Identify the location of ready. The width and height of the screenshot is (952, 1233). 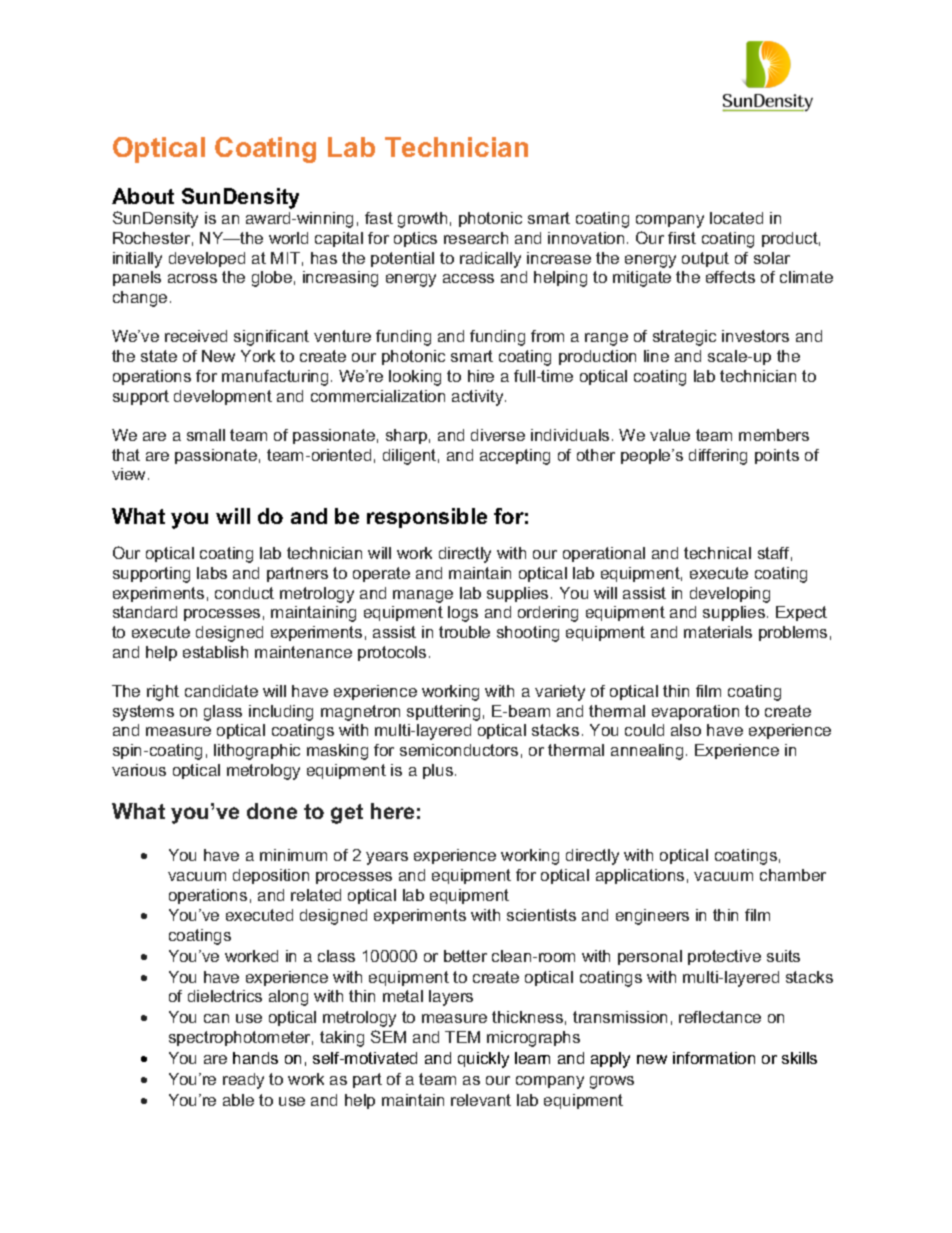
(243, 1081).
